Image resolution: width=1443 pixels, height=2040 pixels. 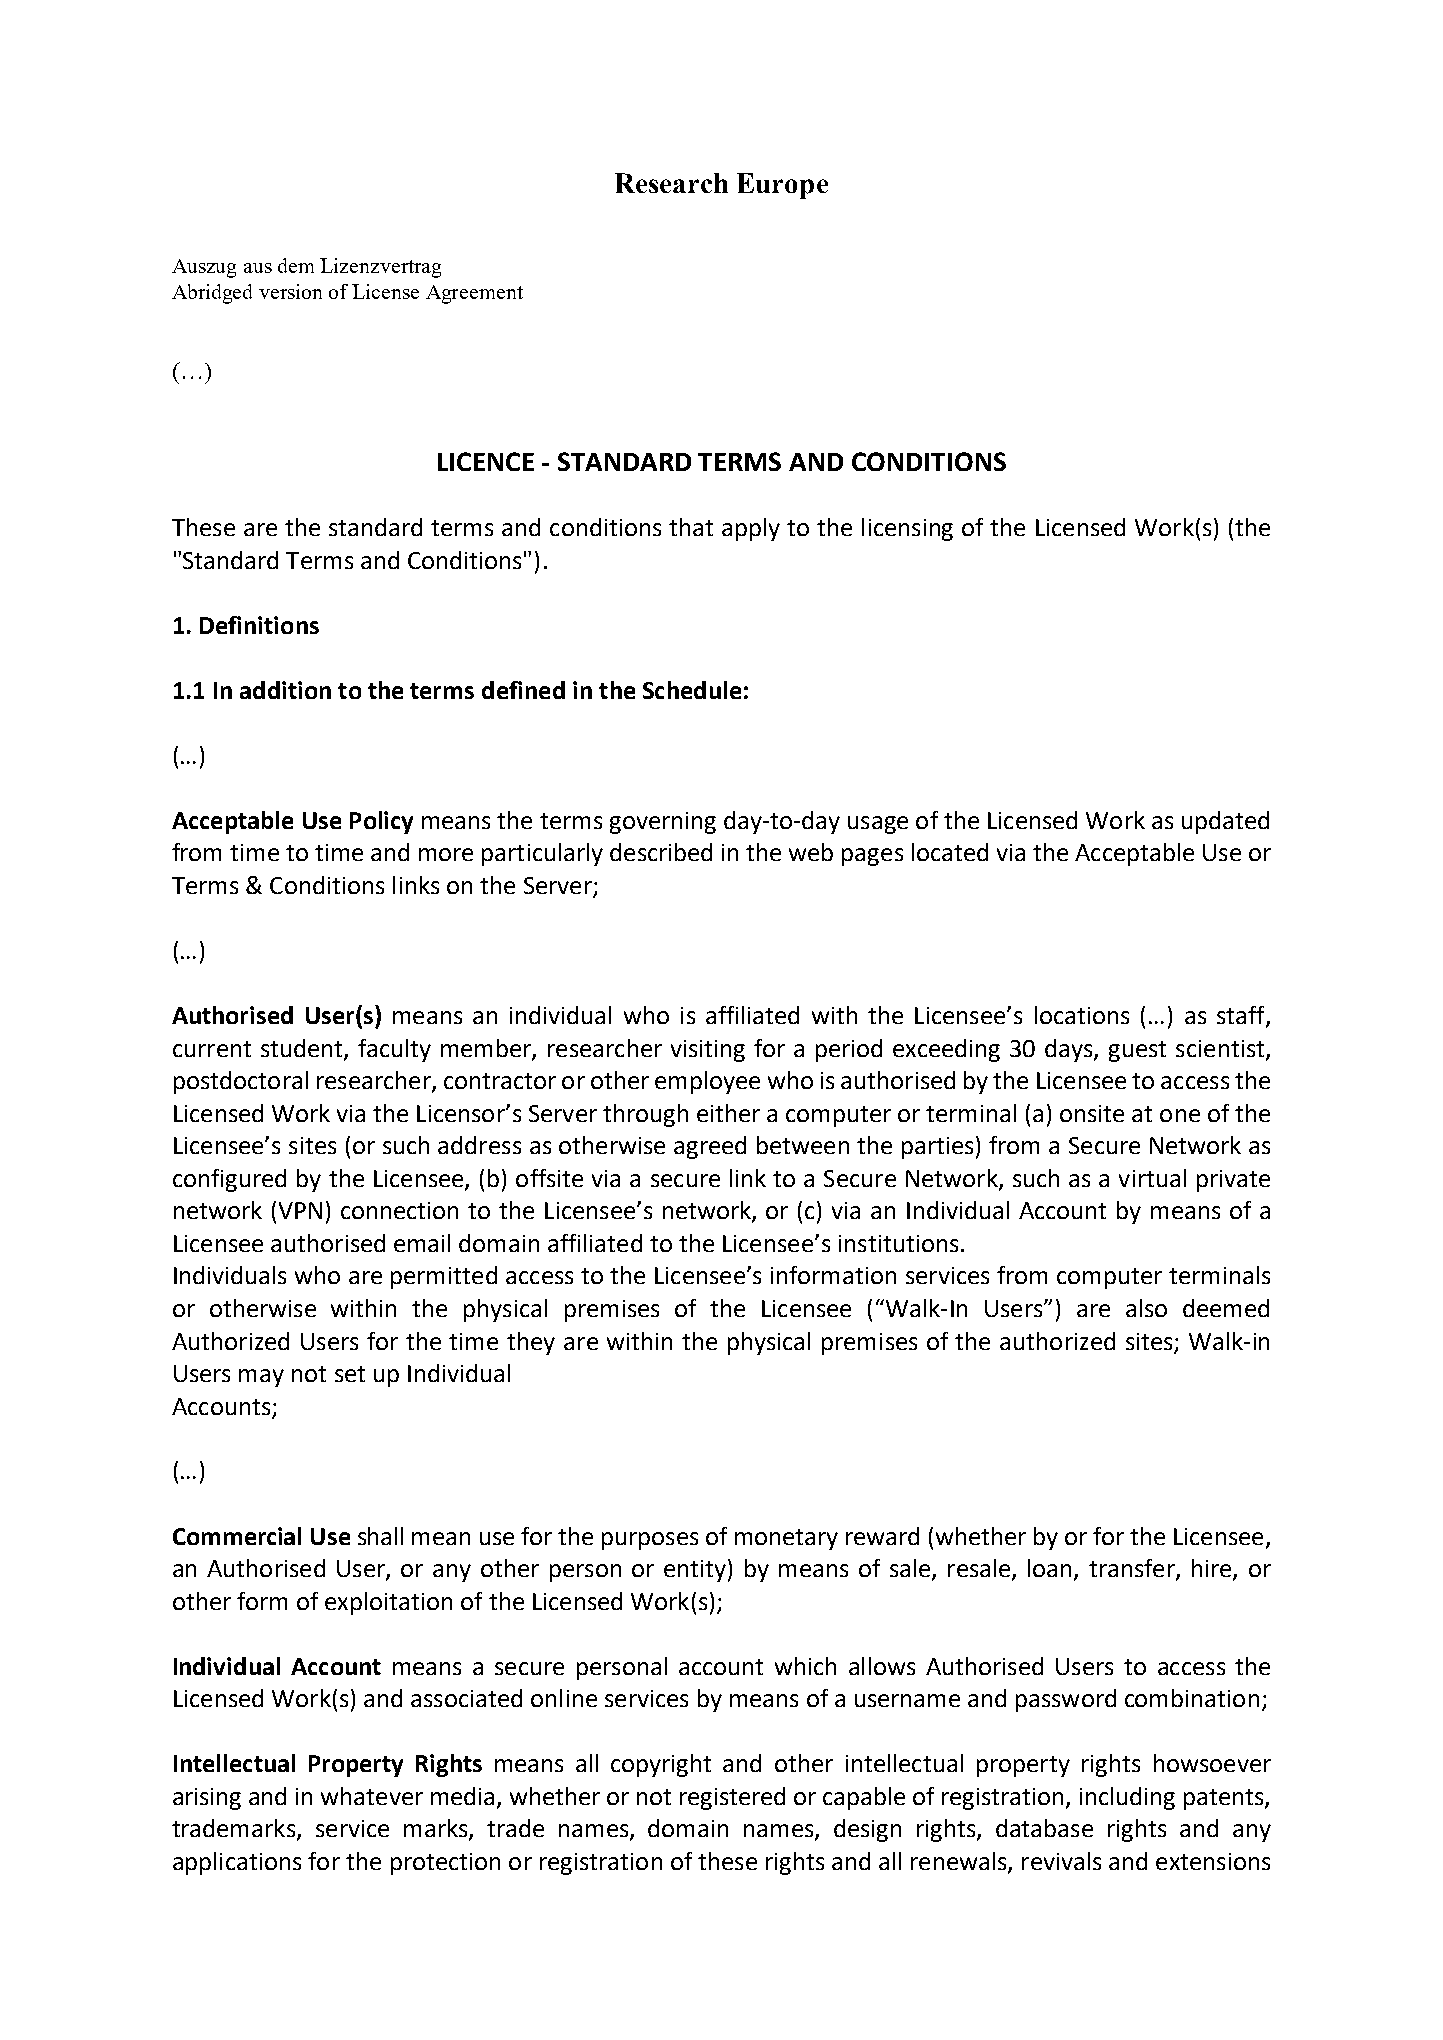 What do you see at coordinates (708, 1051) in the screenshot?
I see `visiting` at bounding box center [708, 1051].
